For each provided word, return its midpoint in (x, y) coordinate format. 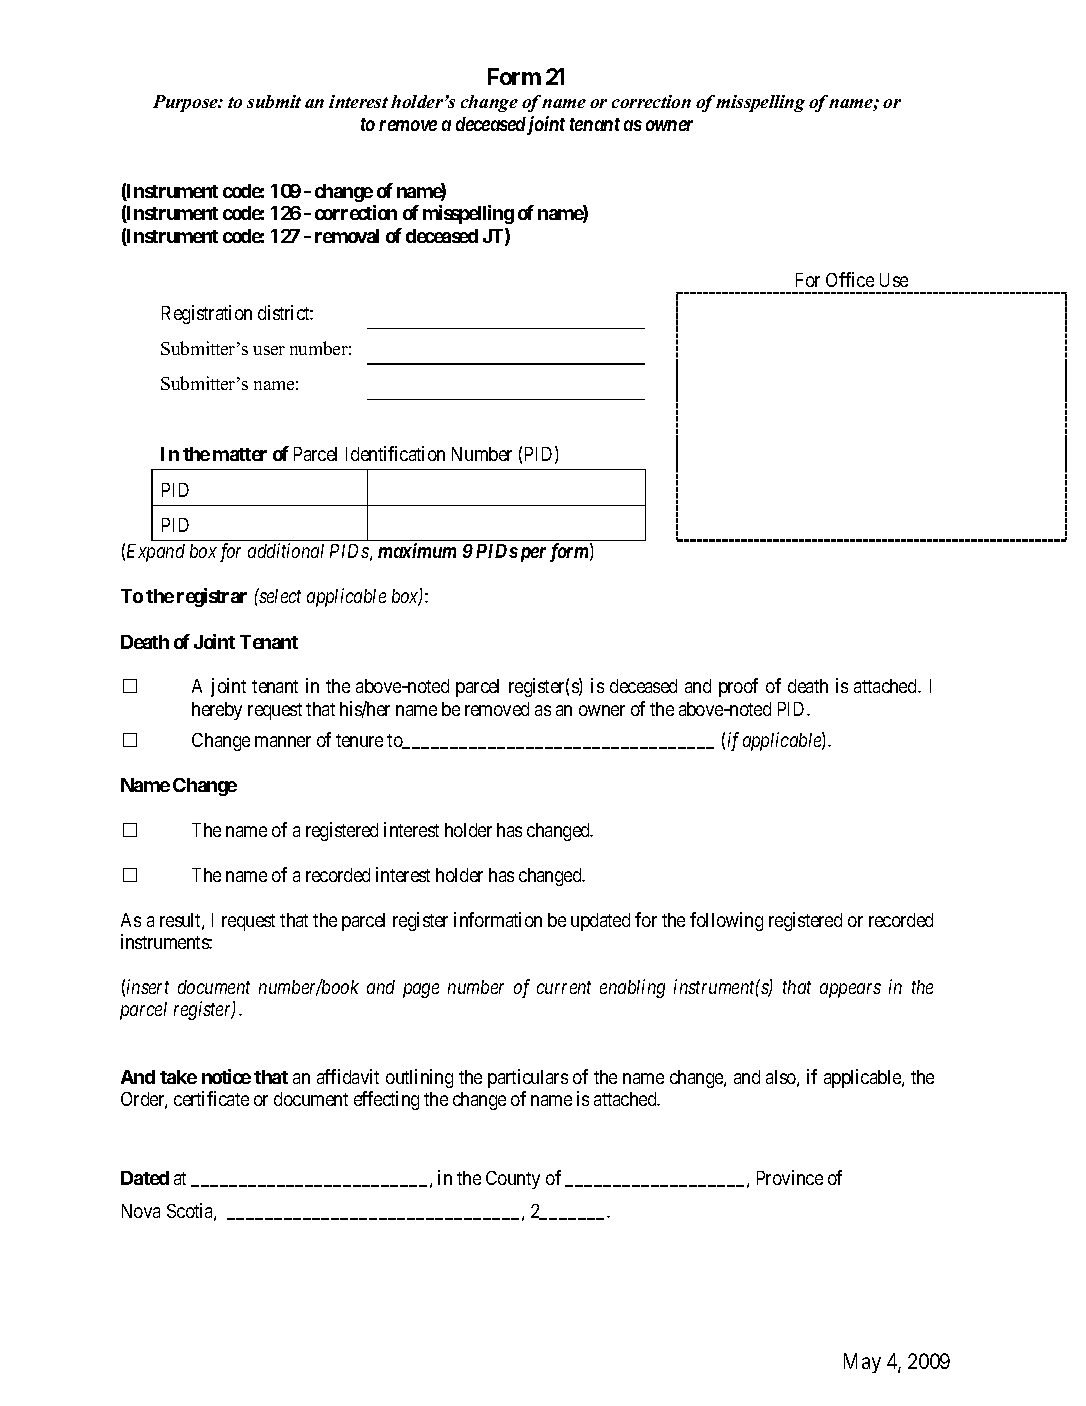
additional (286, 550)
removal (347, 236)
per (531, 554)
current (564, 987)
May (862, 1363)
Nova (141, 1211)
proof (738, 687)
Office (850, 279)
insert (148, 986)
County (513, 1180)
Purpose (186, 103)
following (726, 921)
